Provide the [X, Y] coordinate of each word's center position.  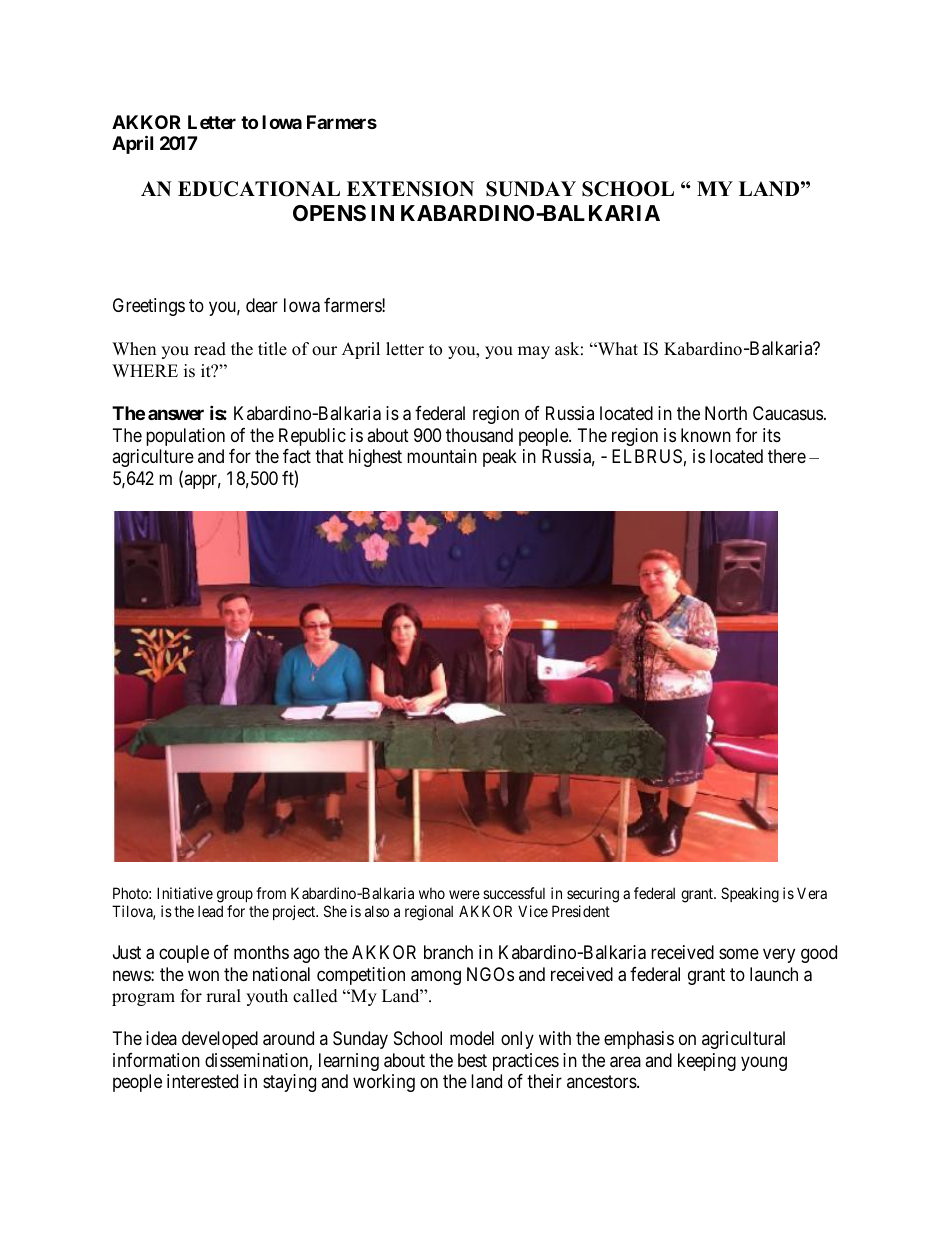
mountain [442, 456]
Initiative [185, 893]
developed [220, 1040]
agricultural [743, 1040]
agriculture [153, 458]
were [464, 894]
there [787, 456]
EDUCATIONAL [259, 189]
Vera [812, 893]
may [534, 352]
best [472, 1060]
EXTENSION [410, 189]
